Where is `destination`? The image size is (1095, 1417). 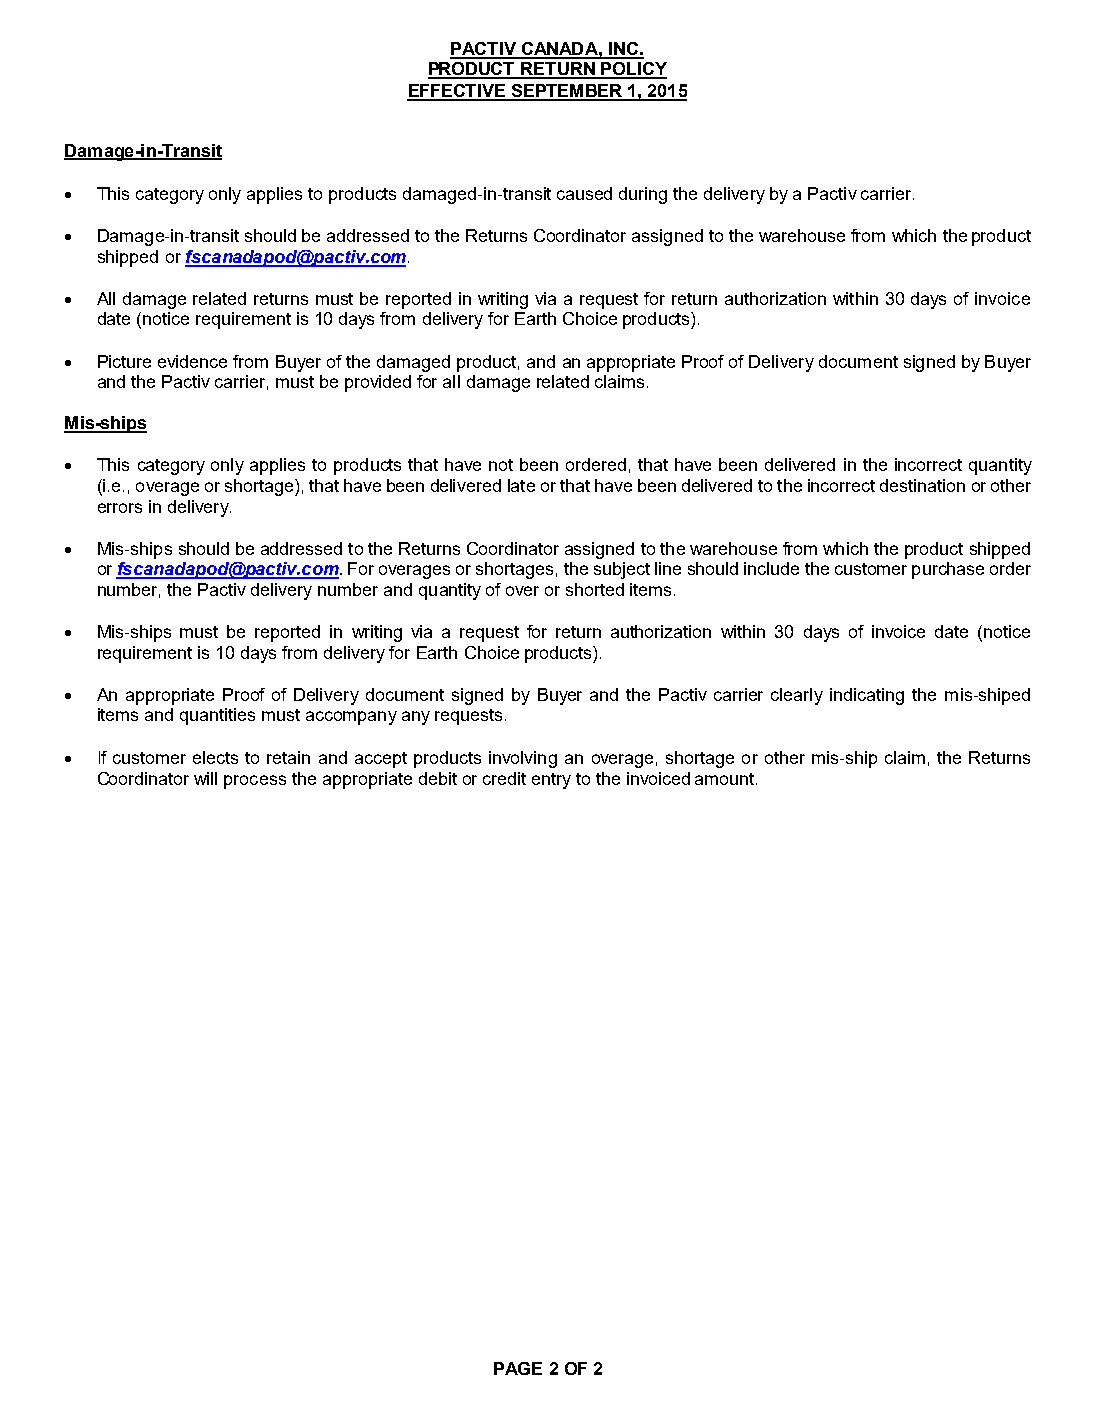 destination is located at coordinates (922, 485).
